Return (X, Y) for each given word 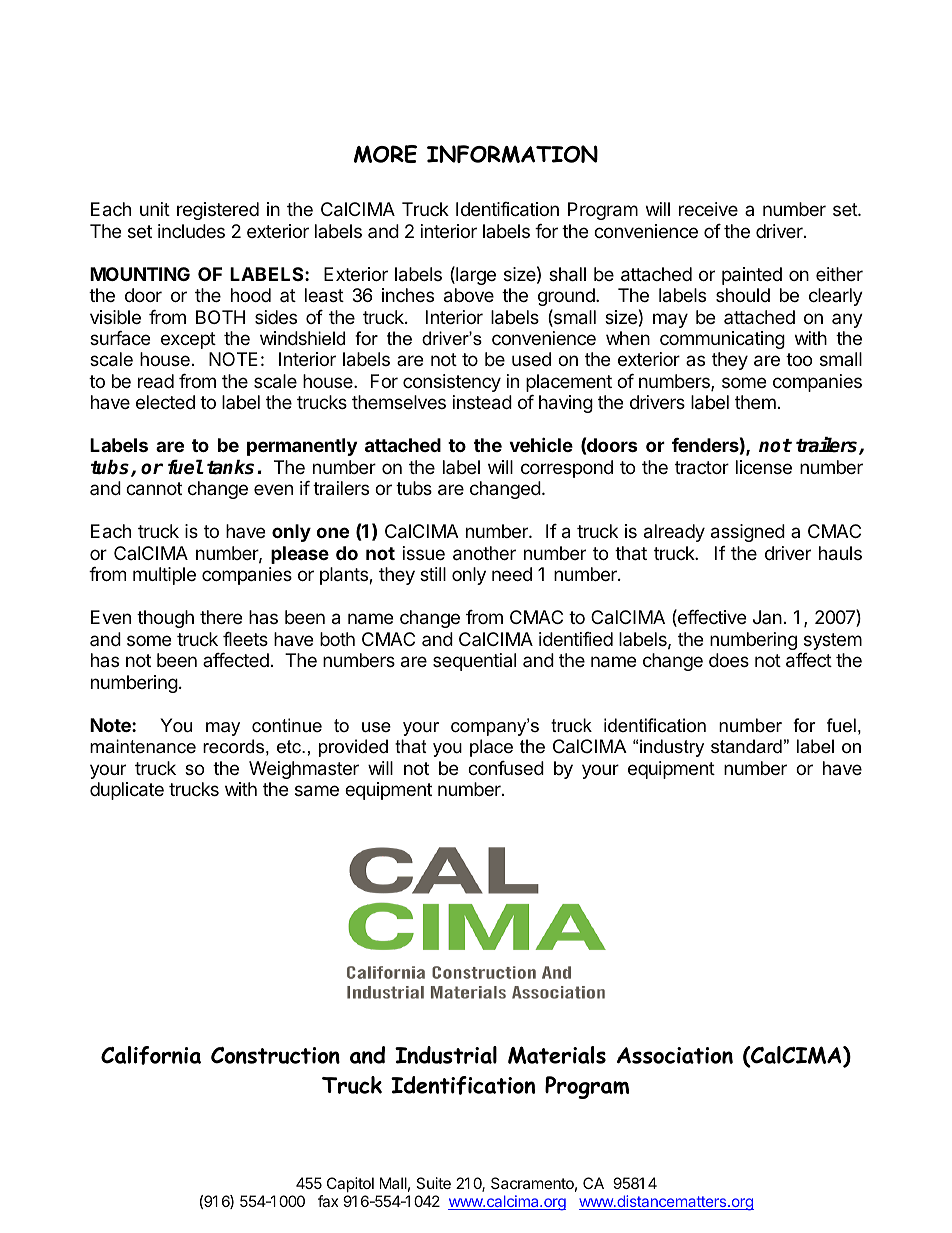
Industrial (446, 1055)
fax (328, 1201)
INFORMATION (512, 154)
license (764, 467)
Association (675, 1055)
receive (708, 209)
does (729, 660)
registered (218, 211)
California (151, 1055)
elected (165, 402)
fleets (245, 639)
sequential (474, 662)
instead (482, 402)
